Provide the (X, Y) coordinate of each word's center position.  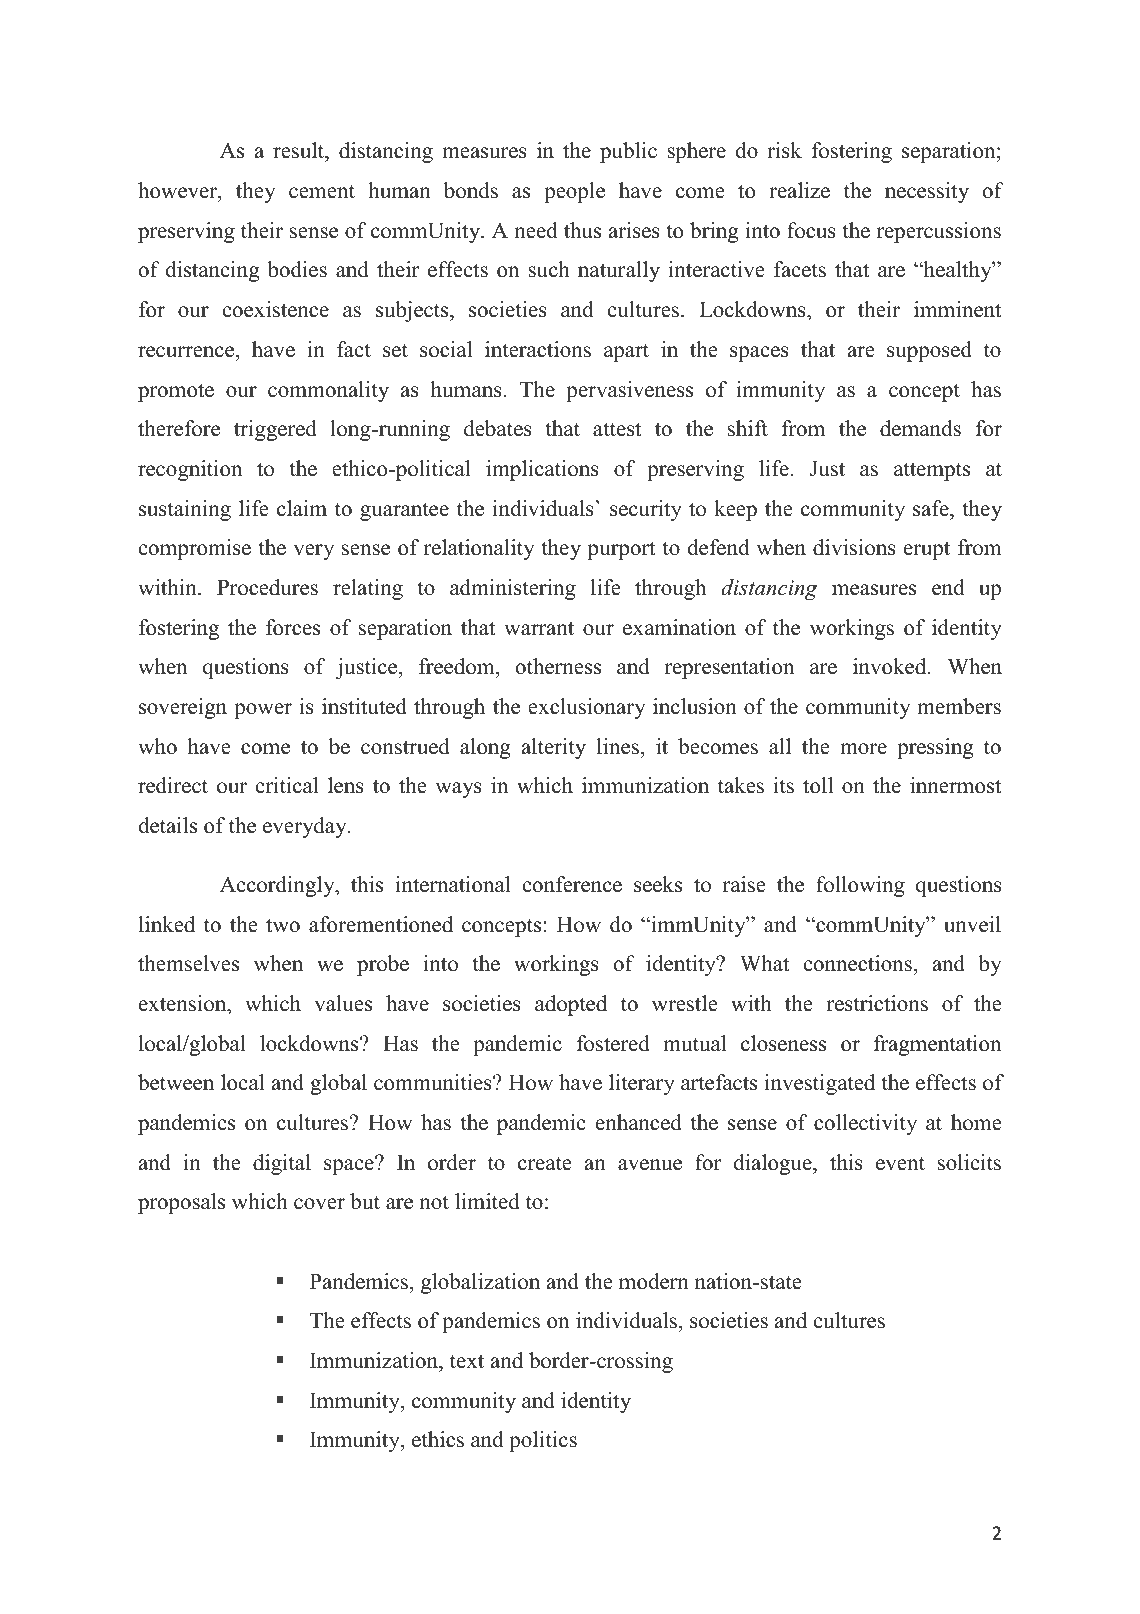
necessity (927, 192)
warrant (539, 628)
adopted (571, 1005)
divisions (854, 547)
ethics (438, 1439)
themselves (188, 963)
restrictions (877, 1003)
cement (322, 191)
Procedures (267, 587)
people (574, 192)
